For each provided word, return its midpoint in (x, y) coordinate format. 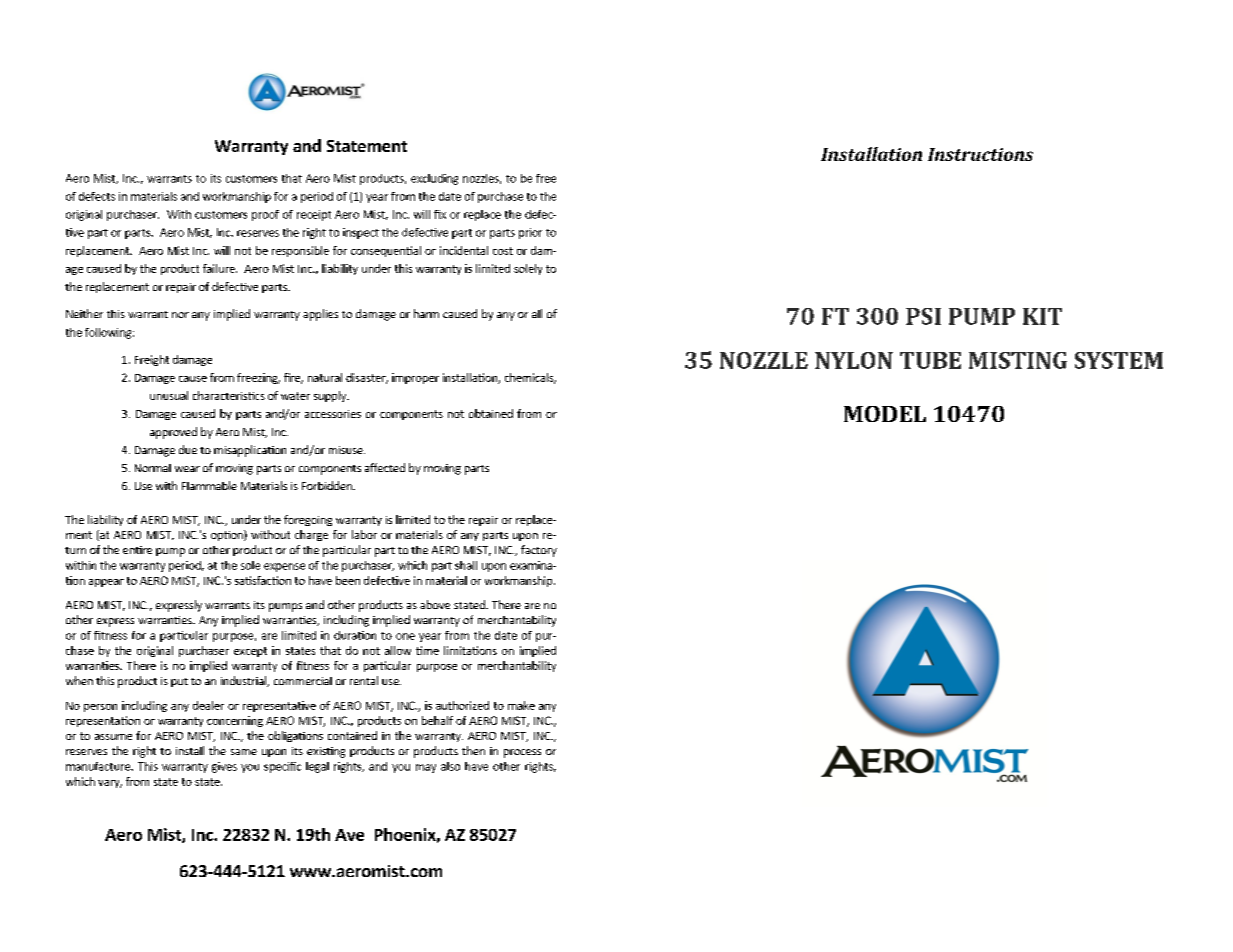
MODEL (885, 414)
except (250, 652)
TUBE (930, 360)
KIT (1042, 316)
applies (320, 315)
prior (530, 233)
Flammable (209, 485)
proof (265, 215)
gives (224, 767)
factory (539, 551)
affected (385, 467)
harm (426, 313)
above (435, 604)
